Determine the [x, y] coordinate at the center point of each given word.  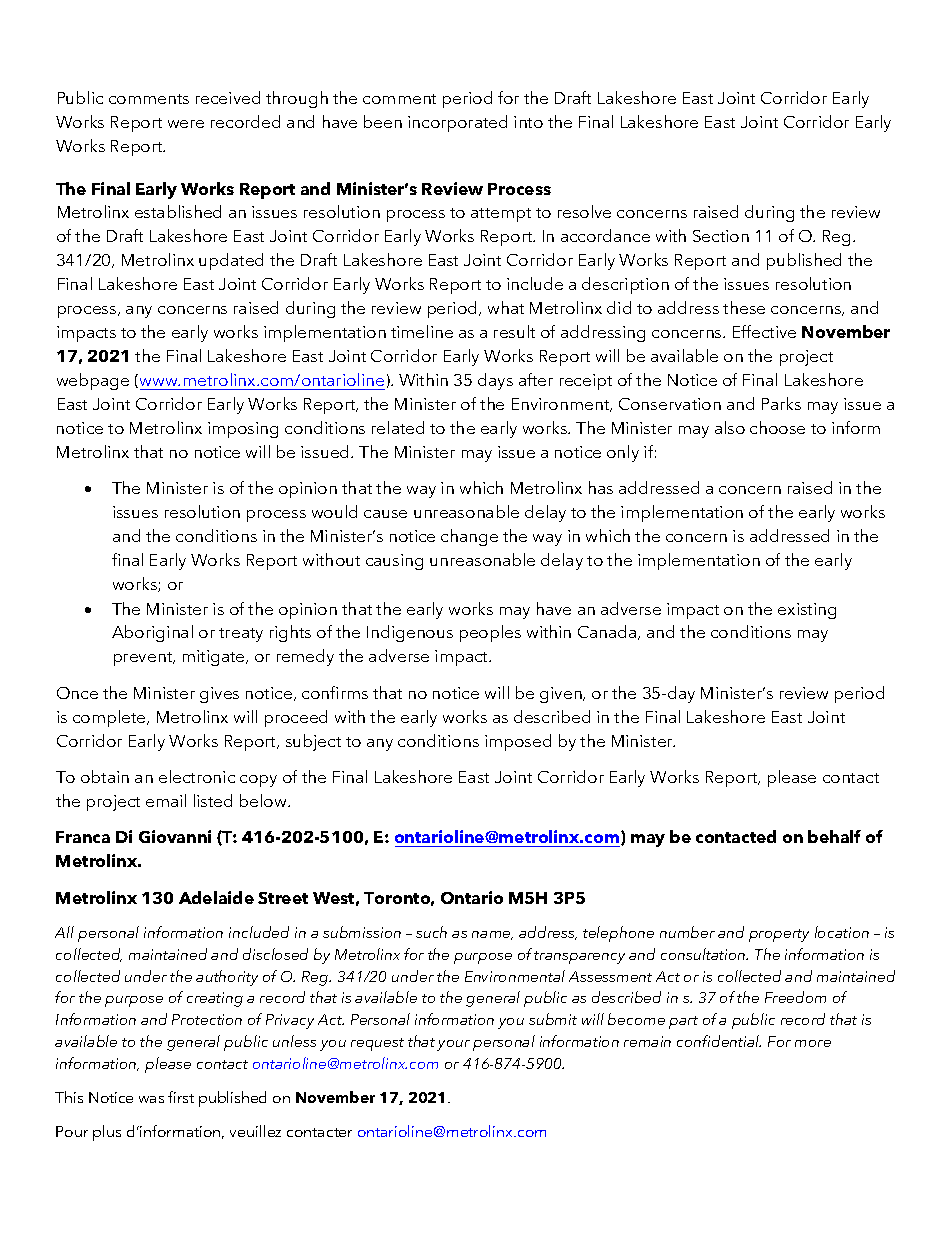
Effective [764, 331]
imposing [243, 430]
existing [807, 611]
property [779, 935]
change [469, 537]
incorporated [457, 123]
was [151, 1099]
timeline [422, 331]
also [730, 427]
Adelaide [216, 897]
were [186, 124]
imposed [518, 742]
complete [110, 718]
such [431, 932]
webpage [93, 381]
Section [721, 236]
